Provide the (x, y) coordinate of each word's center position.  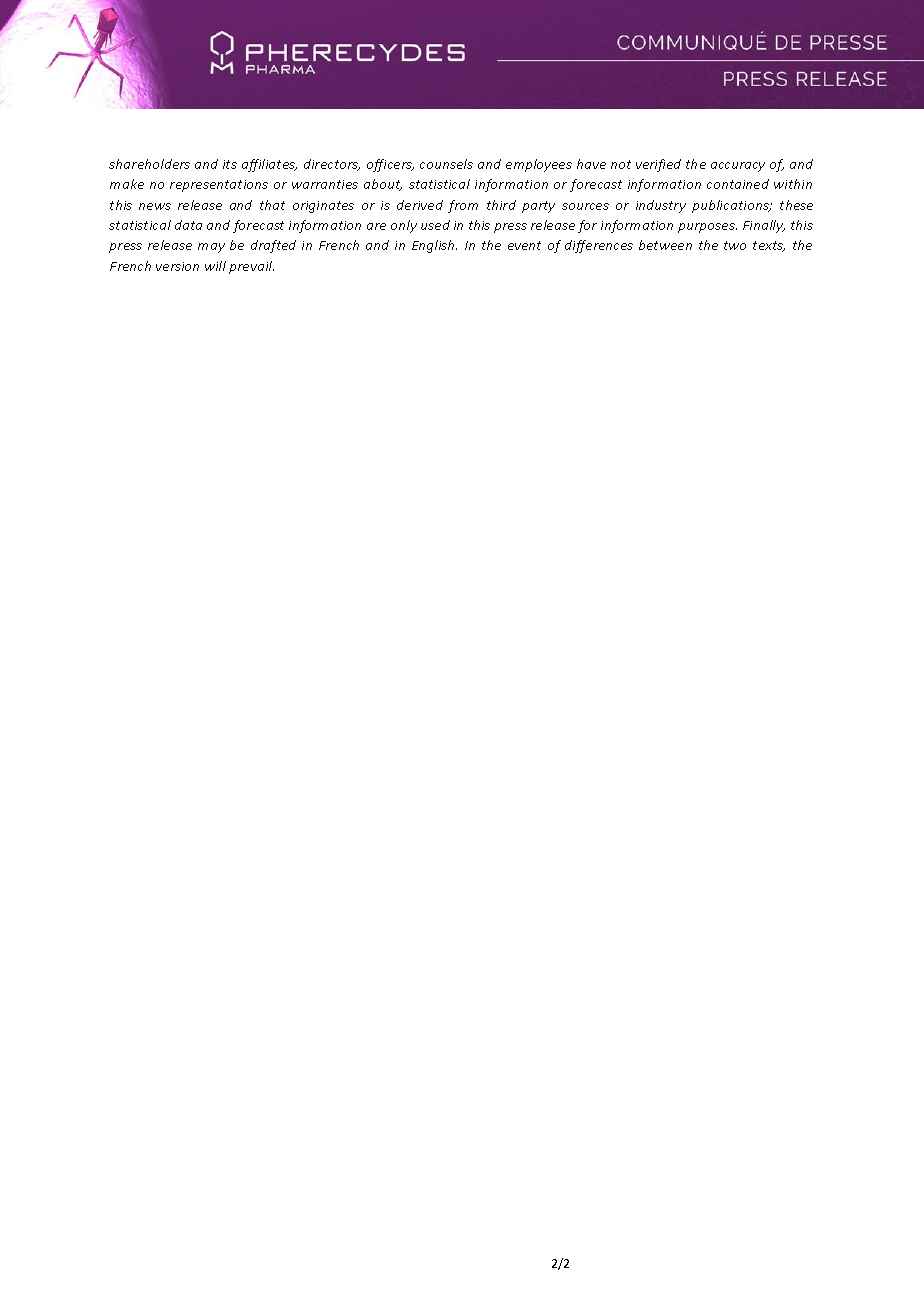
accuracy (738, 167)
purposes (707, 228)
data (188, 225)
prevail (251, 267)
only (404, 226)
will (215, 266)
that (272, 205)
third (501, 205)
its (230, 164)
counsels (446, 164)
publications (732, 206)
